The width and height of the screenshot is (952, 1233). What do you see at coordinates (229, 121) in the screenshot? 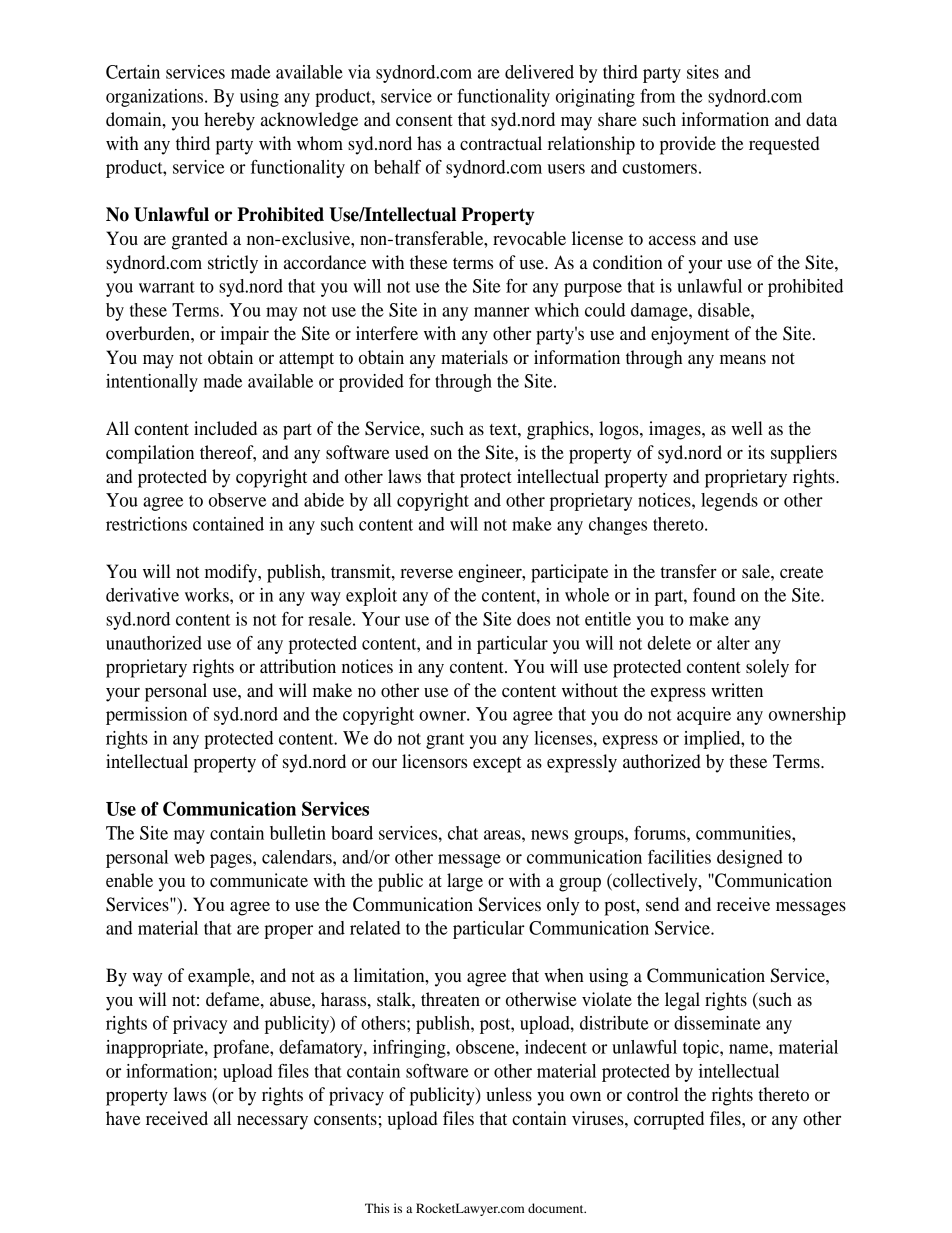
I see `hereby` at bounding box center [229, 121].
